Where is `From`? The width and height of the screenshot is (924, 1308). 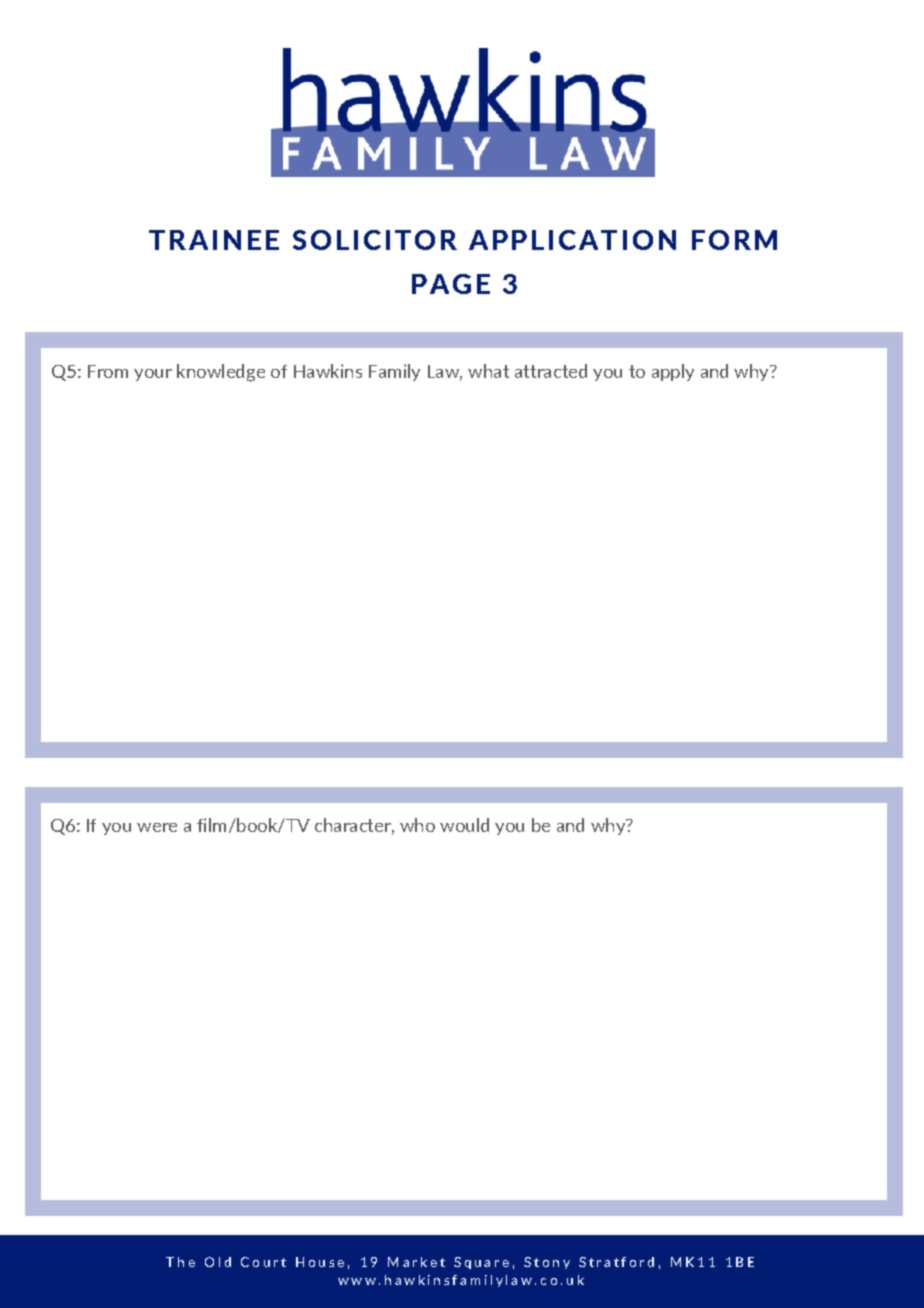
From is located at coordinates (108, 371).
